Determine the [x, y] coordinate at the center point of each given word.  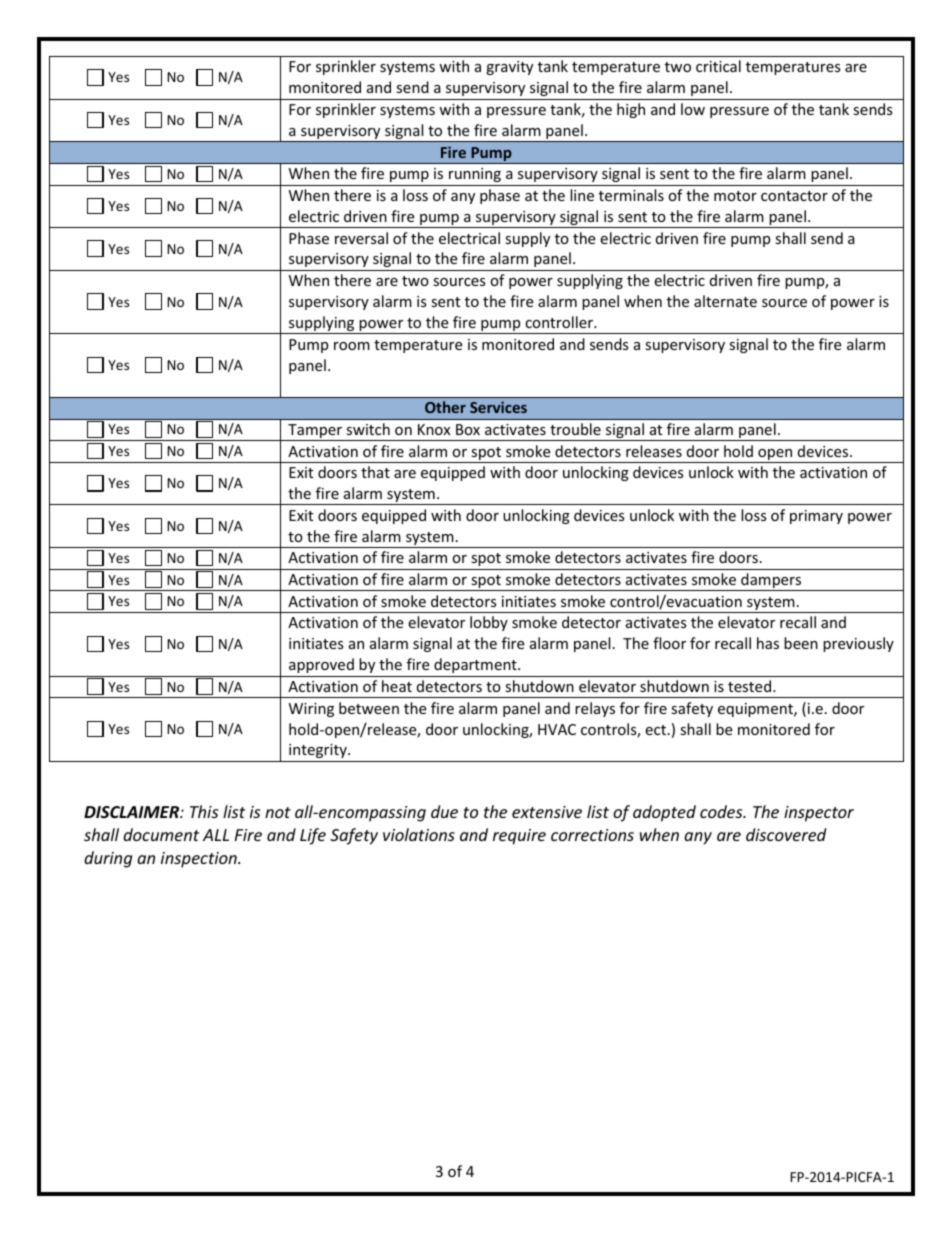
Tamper [315, 432]
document [161, 834]
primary [816, 517]
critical [718, 66]
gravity [509, 68]
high [631, 110]
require [519, 837]
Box [468, 429]
